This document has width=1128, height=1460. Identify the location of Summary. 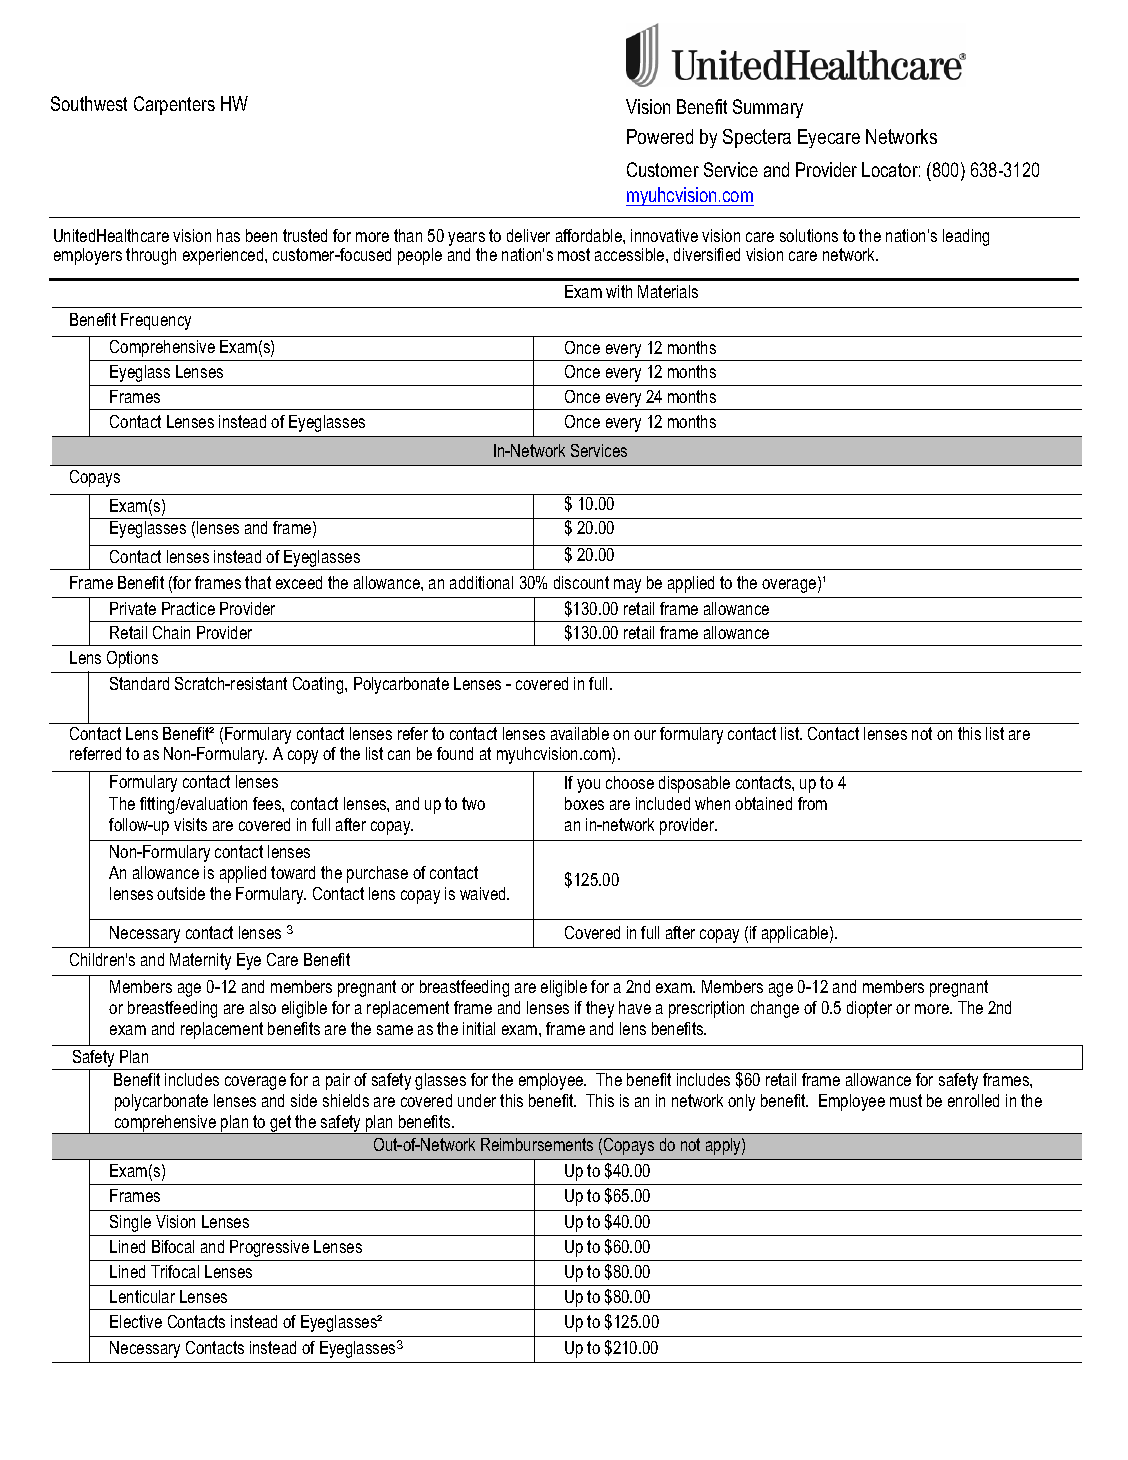
(768, 108).
